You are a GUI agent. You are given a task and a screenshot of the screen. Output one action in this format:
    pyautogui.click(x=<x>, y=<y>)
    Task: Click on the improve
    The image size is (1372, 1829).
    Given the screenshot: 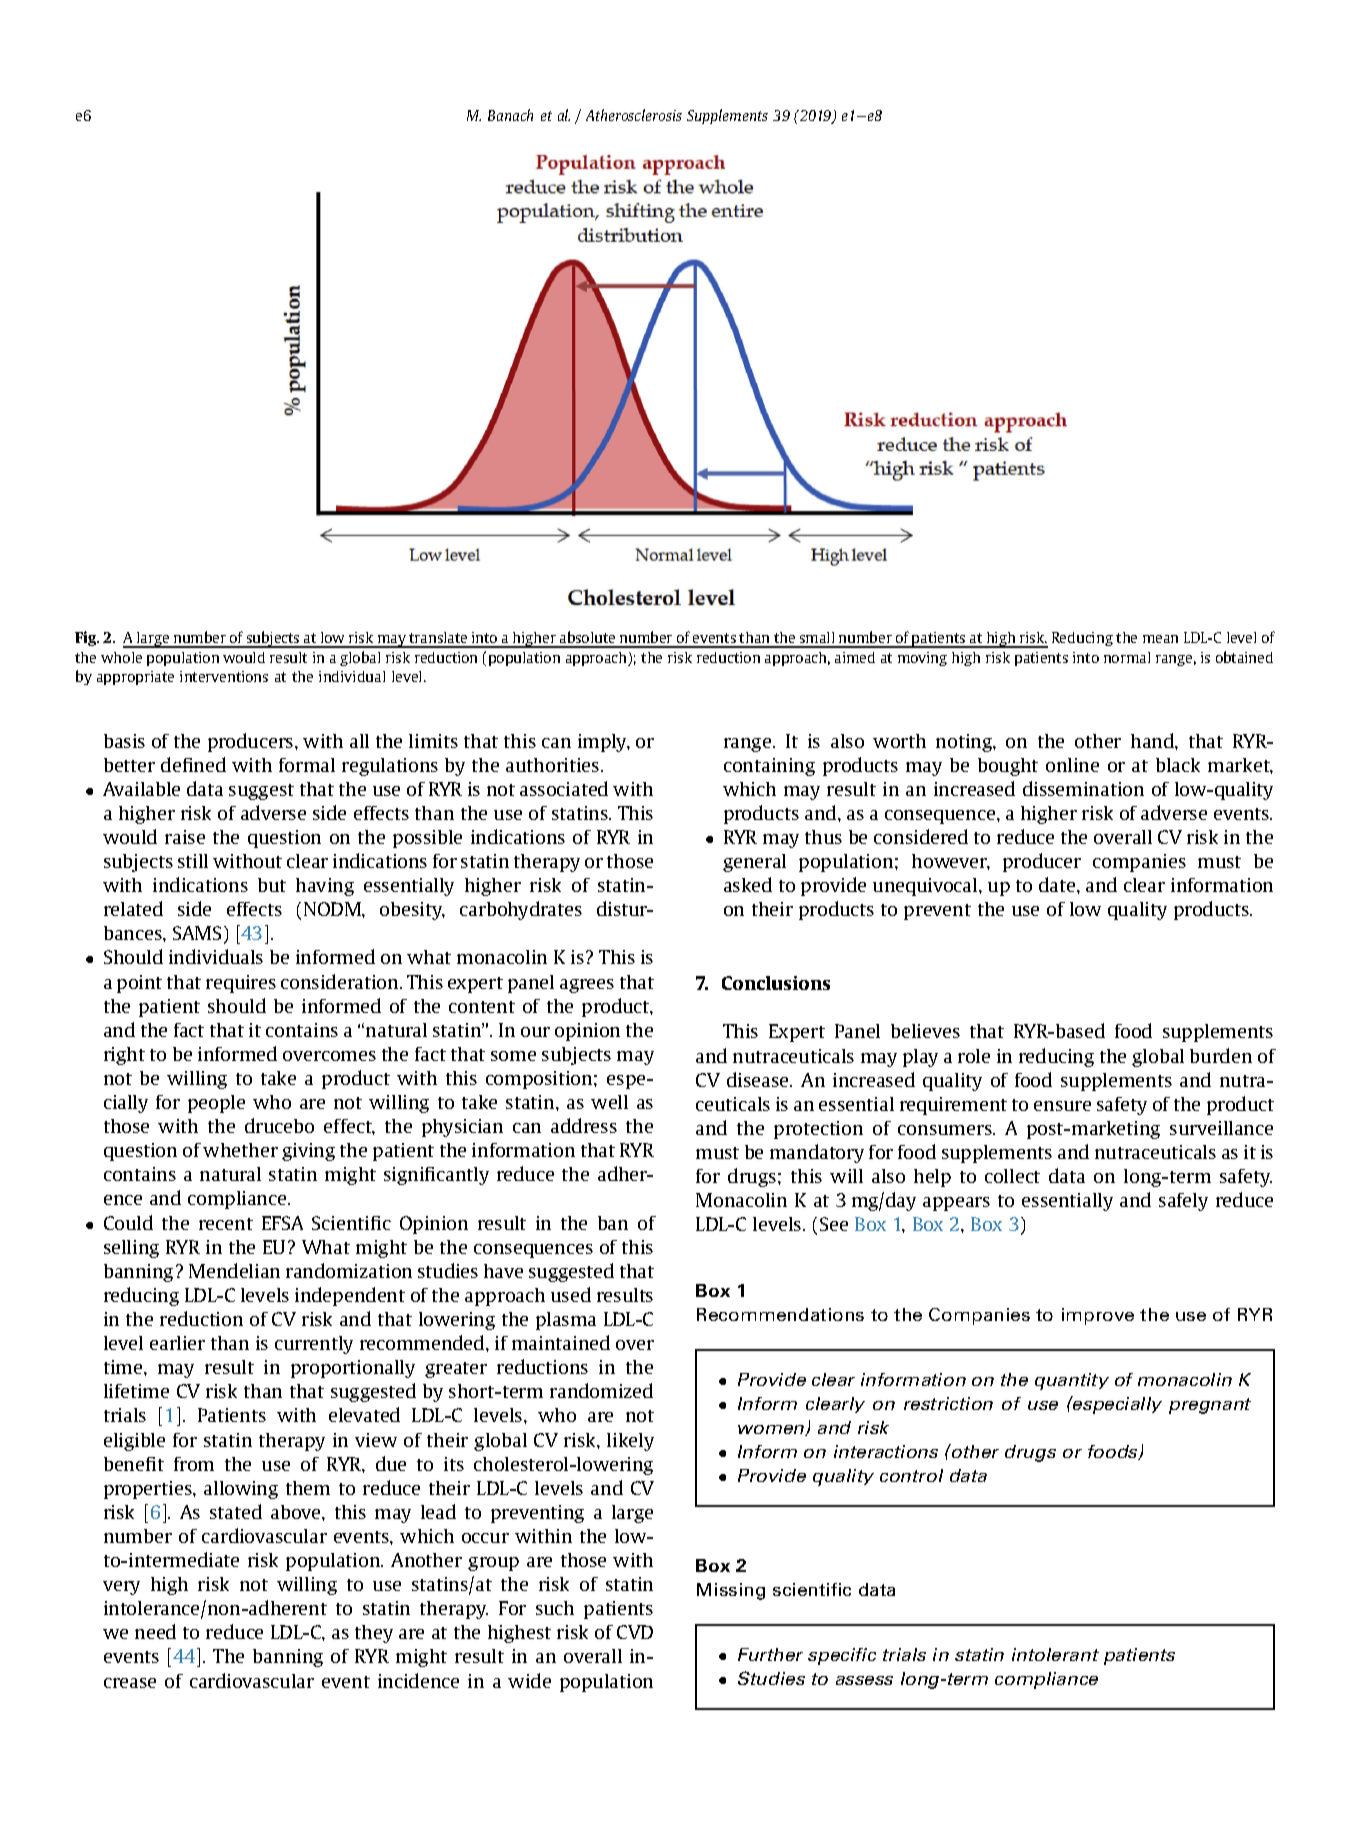 What is the action you would take?
    pyautogui.click(x=1098, y=1316)
